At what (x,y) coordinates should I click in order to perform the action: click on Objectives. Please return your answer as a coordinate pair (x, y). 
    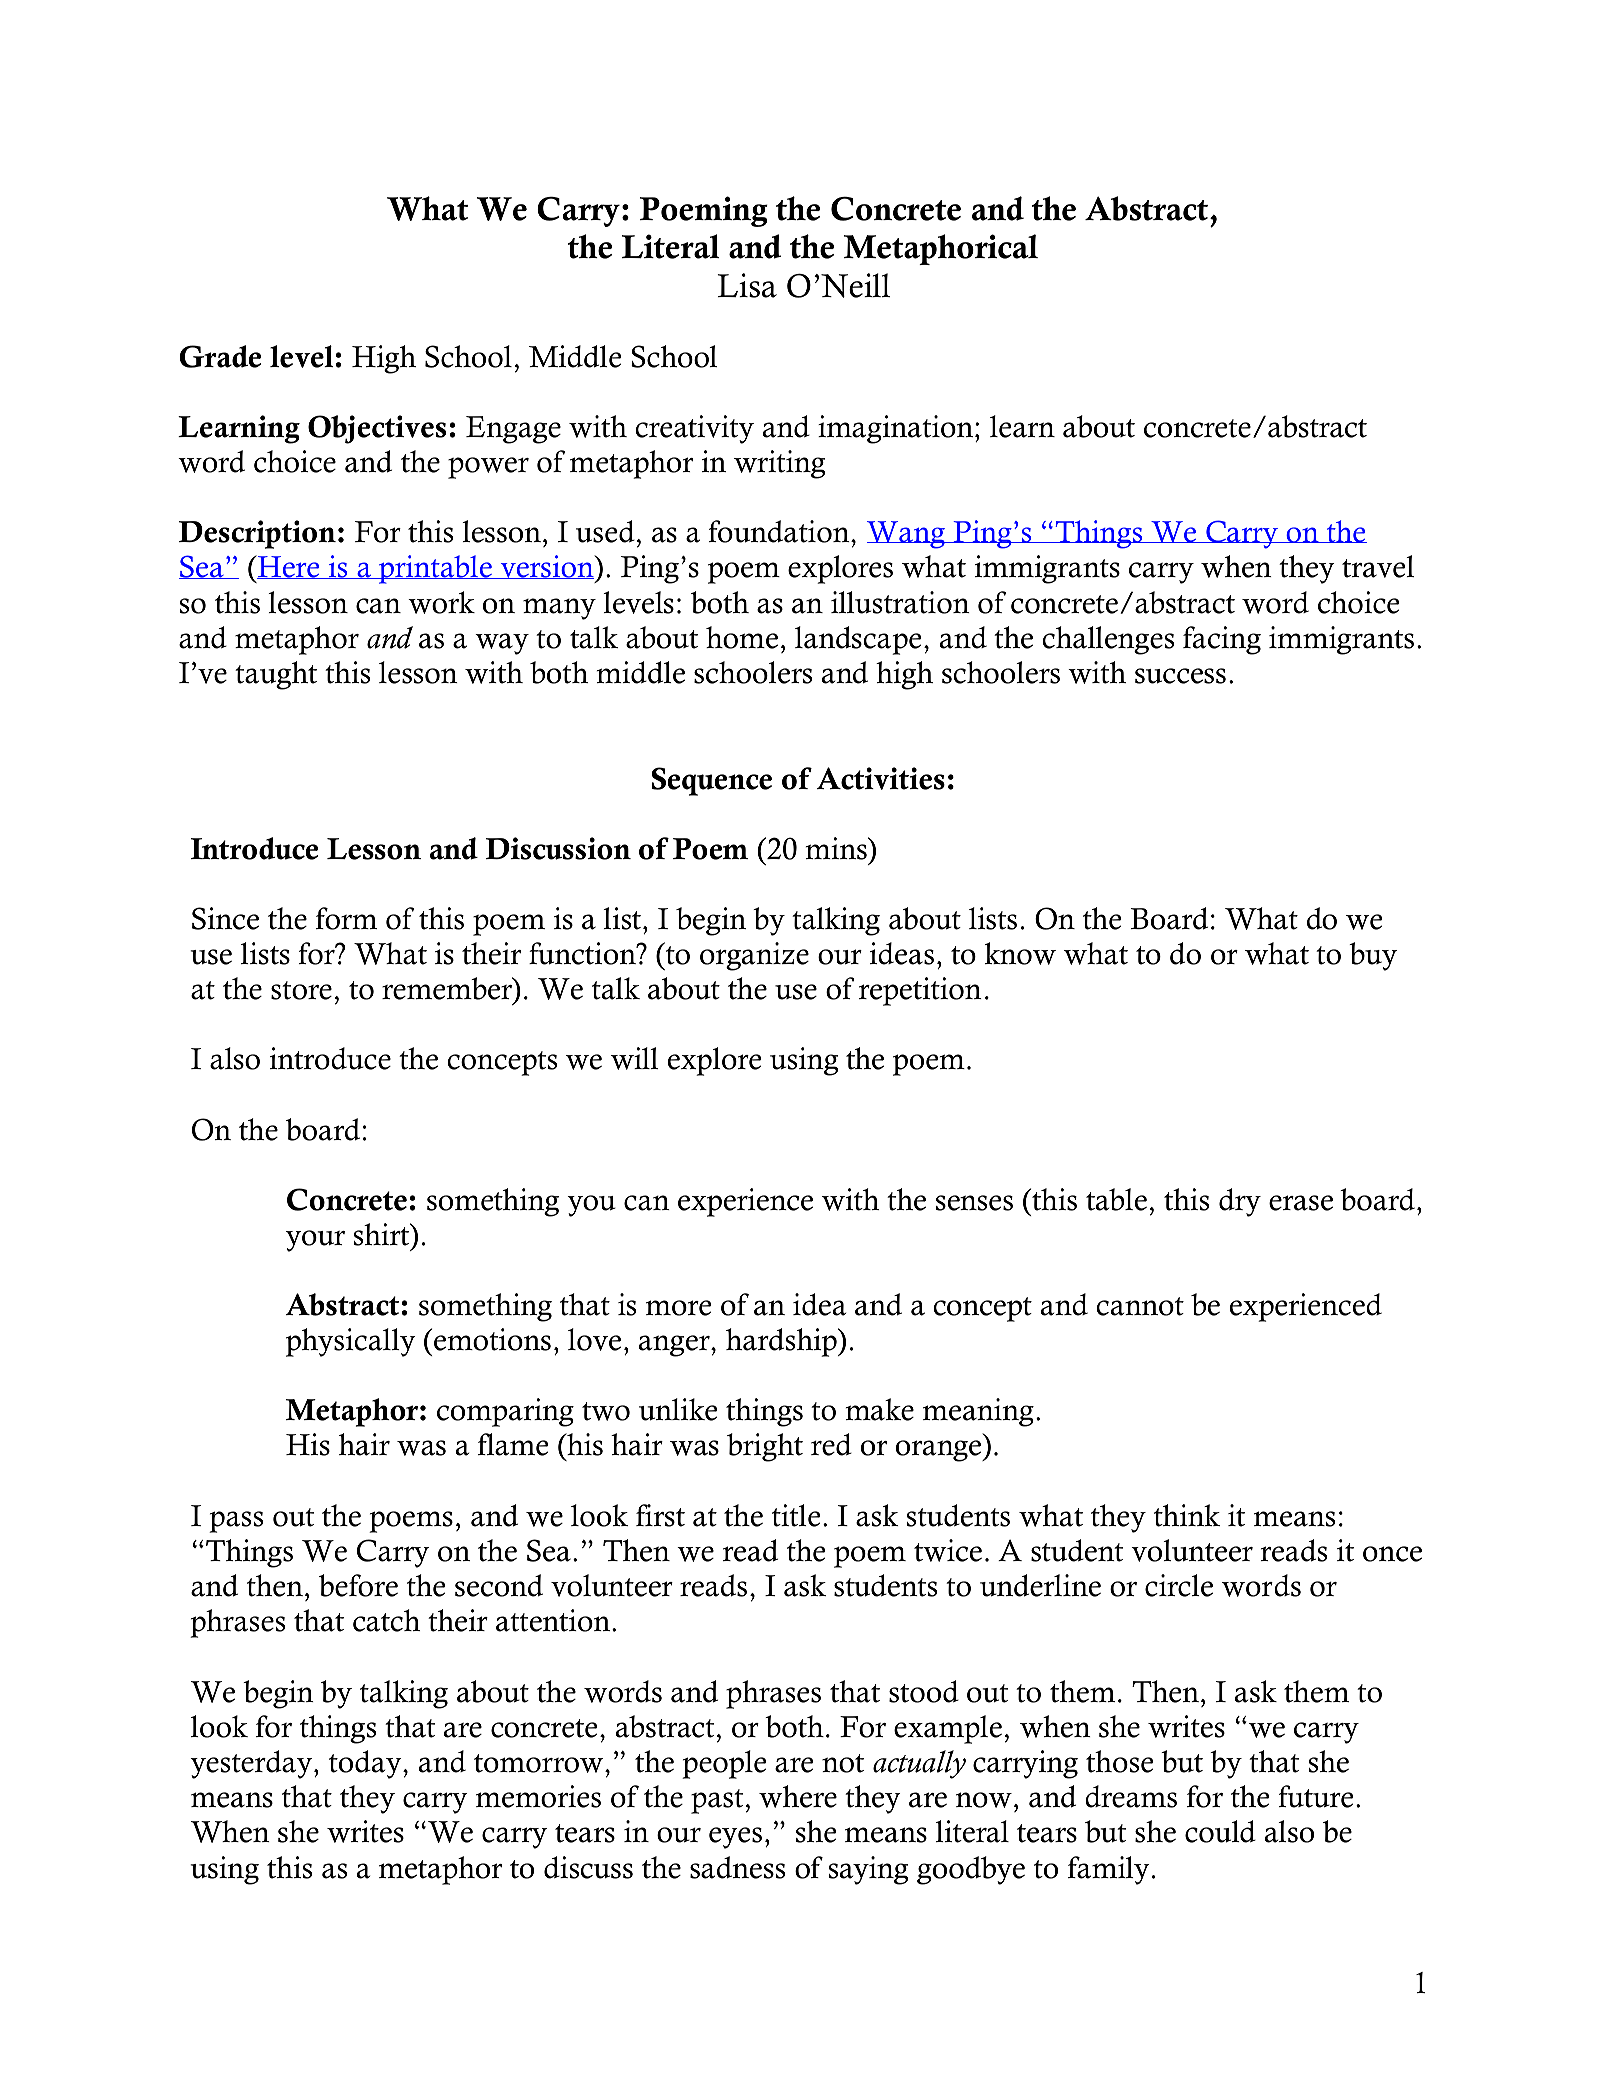
    Looking at the image, I should click on (377, 429).
